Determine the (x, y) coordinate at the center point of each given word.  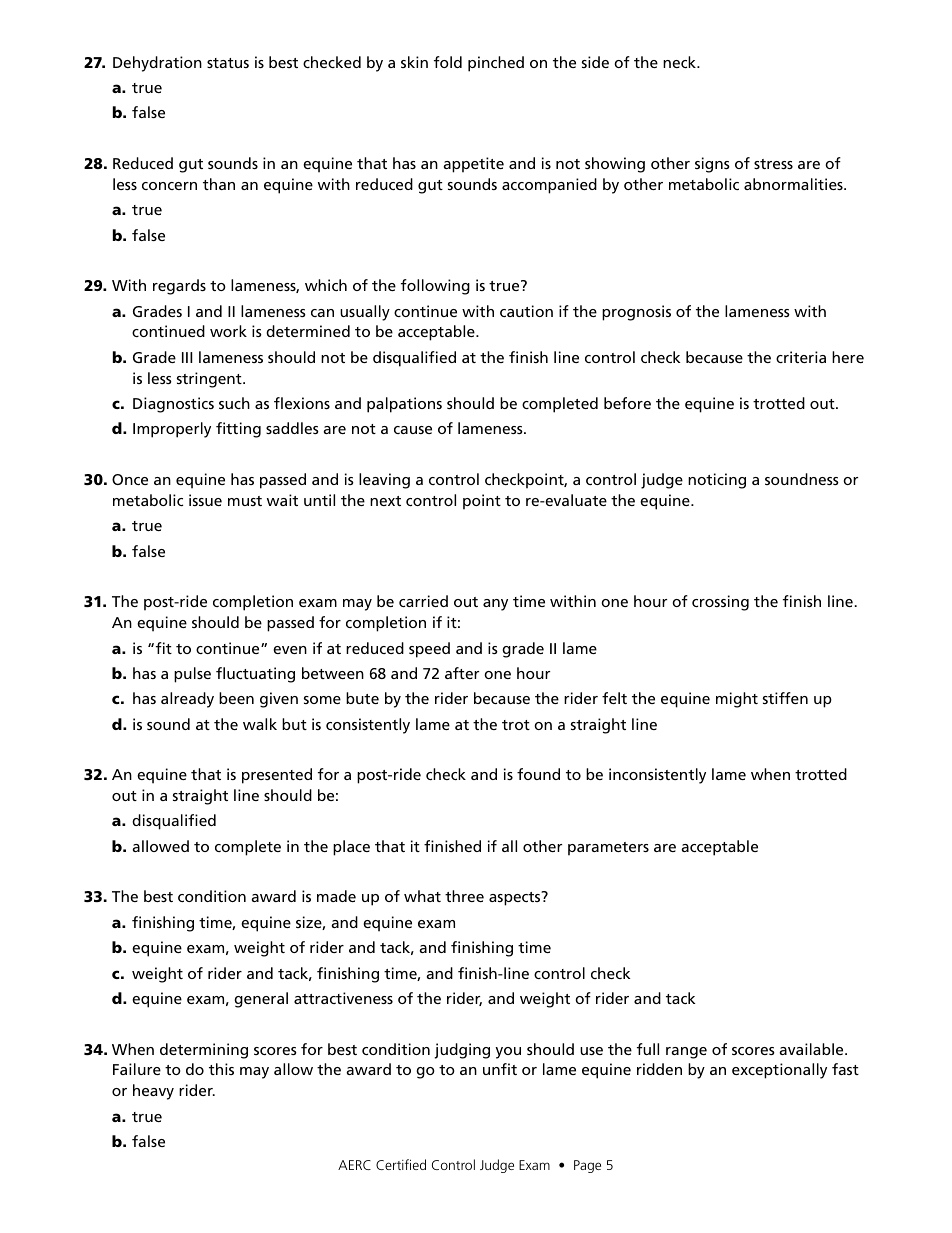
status (228, 63)
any (495, 605)
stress (773, 164)
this (221, 1069)
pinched (496, 64)
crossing (720, 603)
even (290, 650)
